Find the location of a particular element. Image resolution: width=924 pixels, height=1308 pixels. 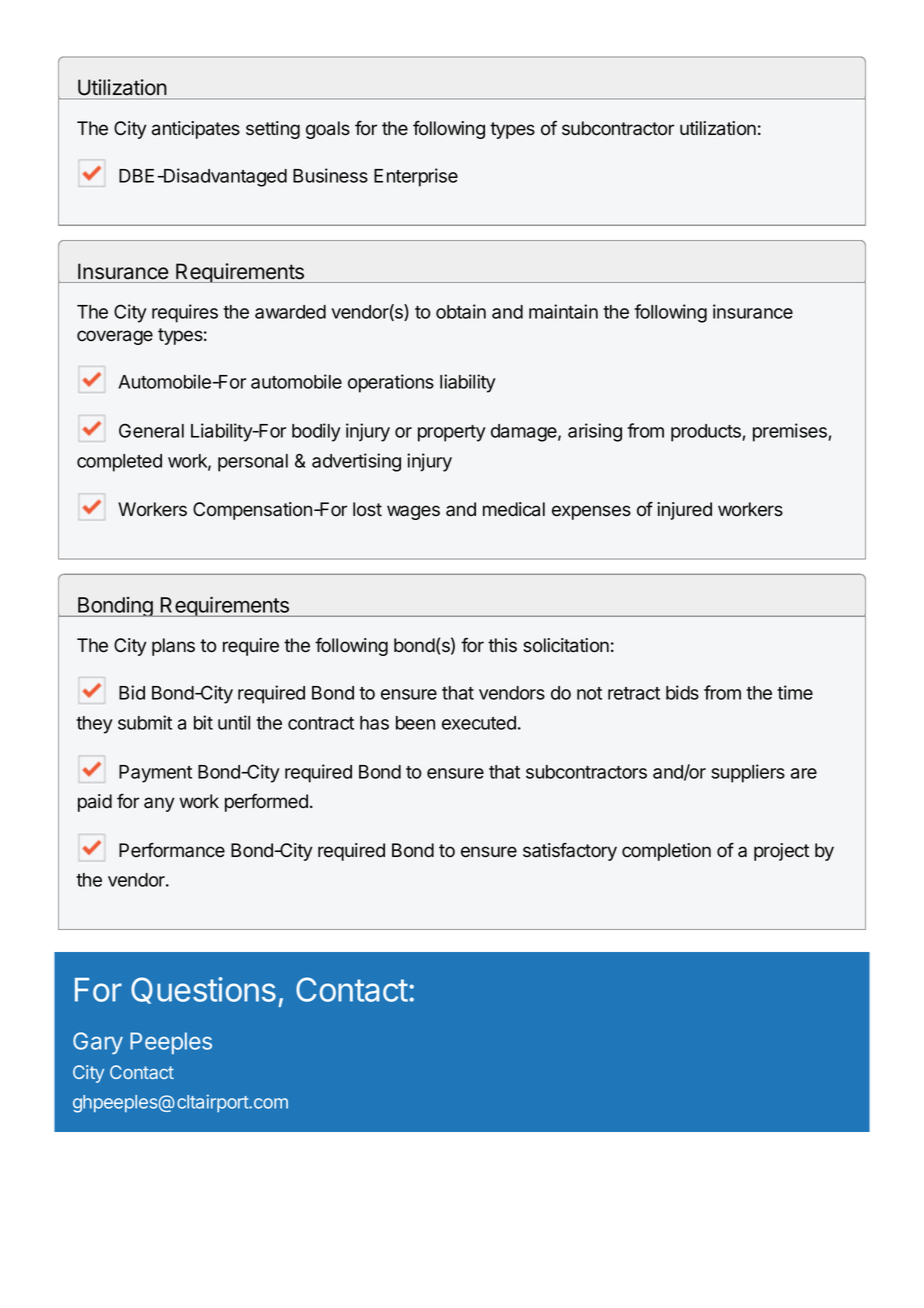

this is located at coordinates (502, 645).
